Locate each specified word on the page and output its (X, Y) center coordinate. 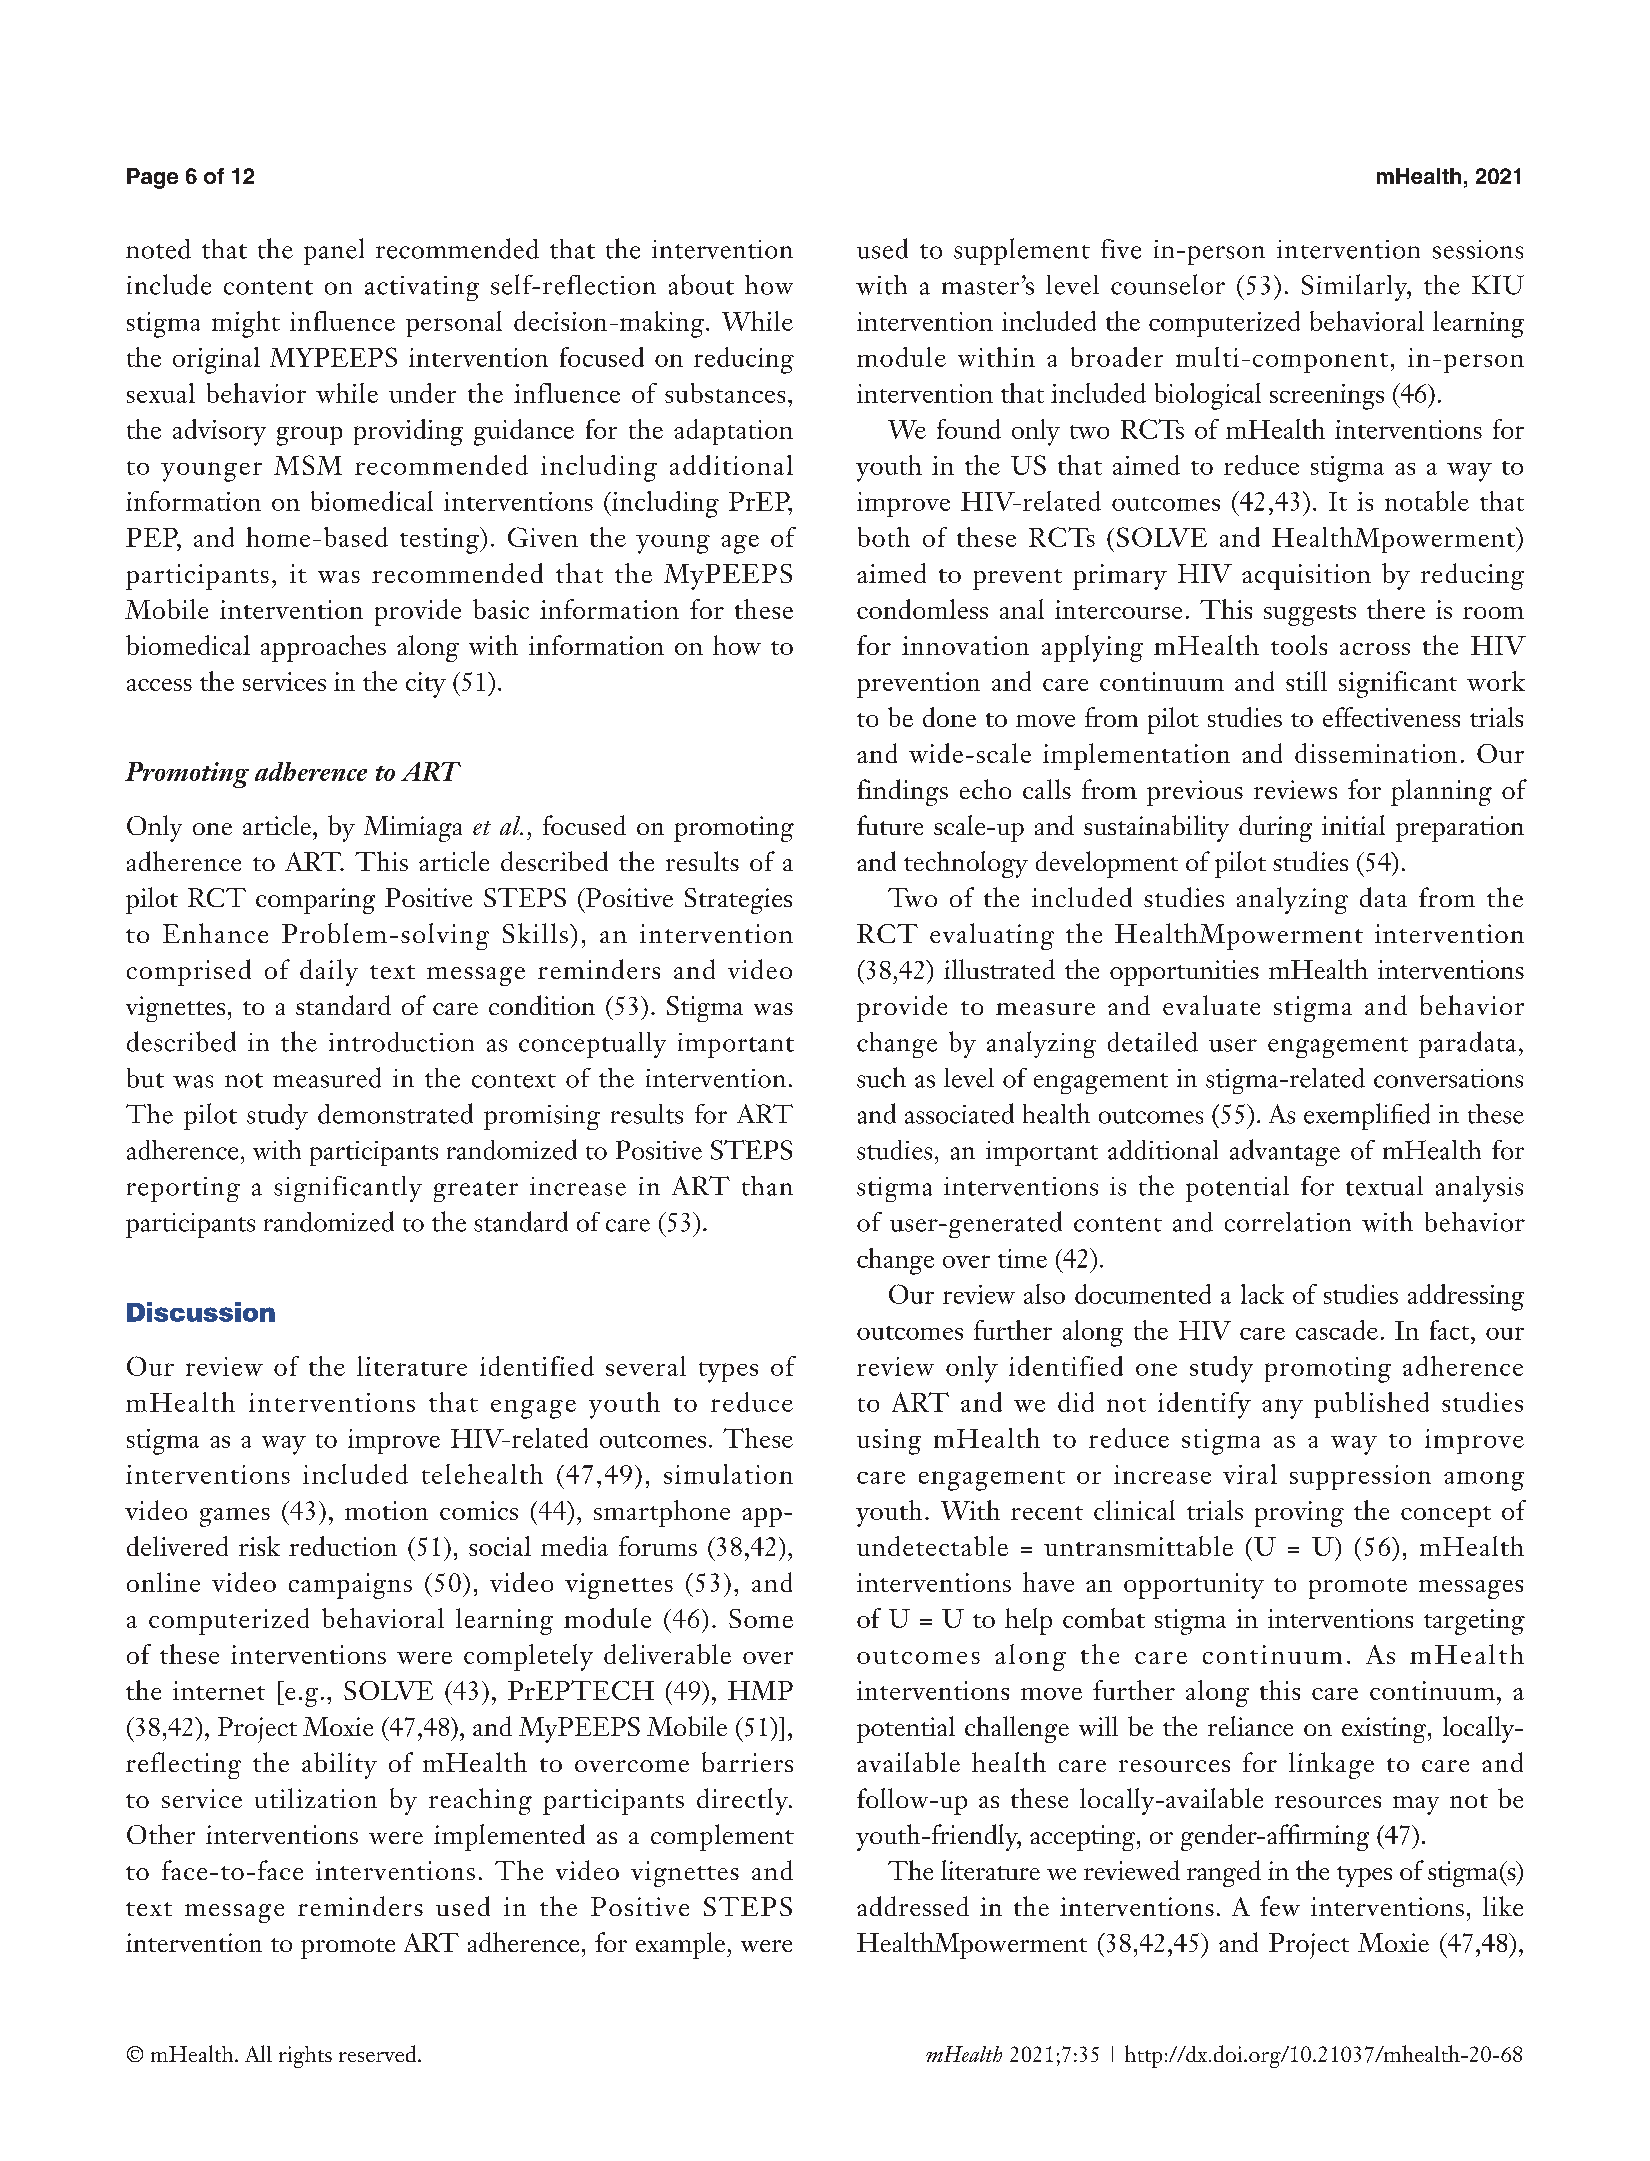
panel (334, 251)
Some (761, 1618)
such (881, 1077)
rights (305, 2057)
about (701, 284)
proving (1299, 1514)
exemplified (1367, 1116)
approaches (323, 648)
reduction (343, 1546)
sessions (1478, 249)
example (682, 1945)
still (1306, 681)
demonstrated (395, 1113)
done (949, 717)
